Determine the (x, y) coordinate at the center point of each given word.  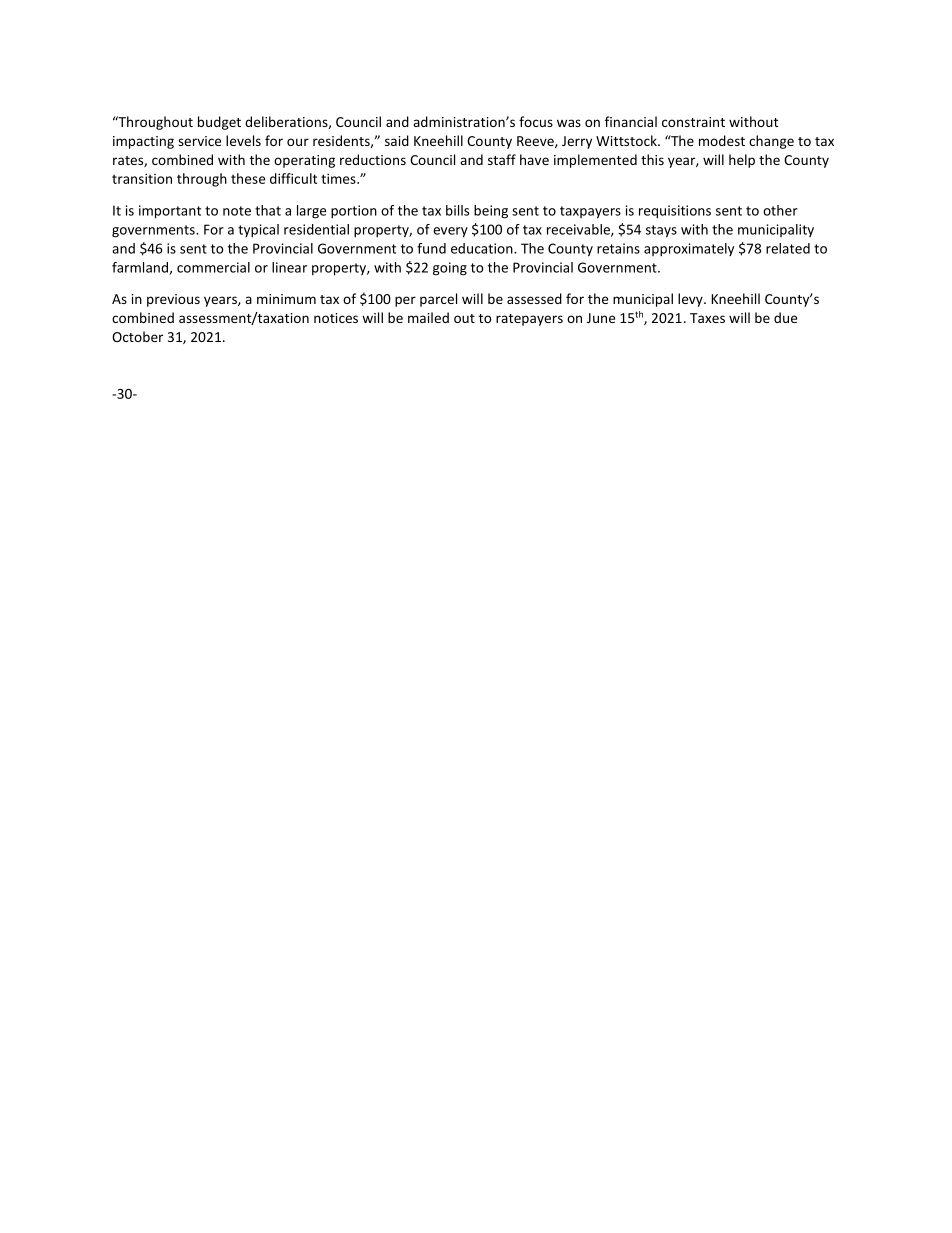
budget (219, 123)
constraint (693, 122)
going (450, 269)
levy (691, 300)
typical (258, 231)
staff (502, 159)
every (450, 232)
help (742, 161)
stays (661, 231)
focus (536, 121)
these (248, 178)
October (137, 336)
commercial (213, 267)
